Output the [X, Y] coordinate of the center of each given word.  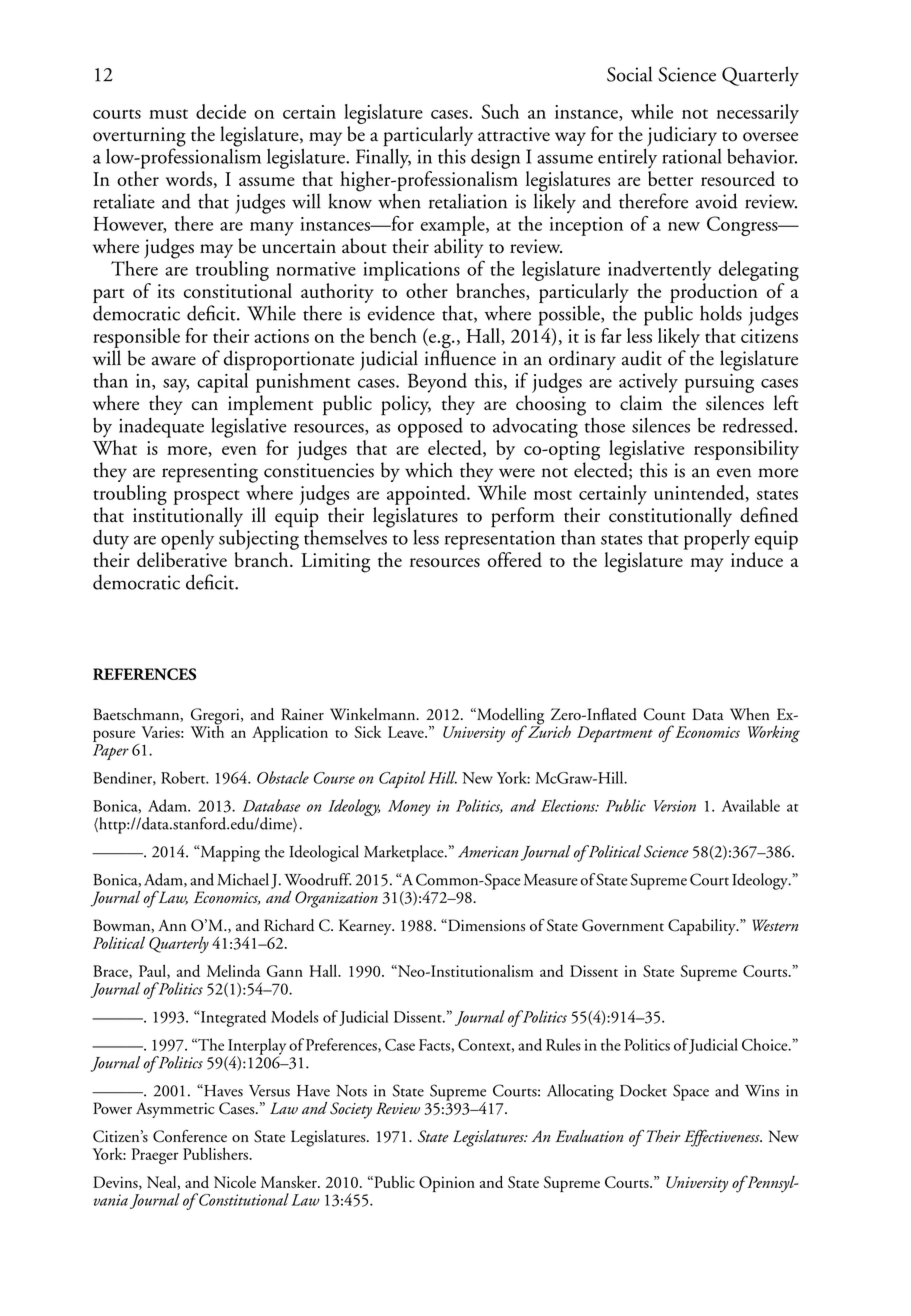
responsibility [746, 450]
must [168, 114]
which [429, 470]
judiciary [681, 137]
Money [409, 808]
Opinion [447, 1184]
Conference [190, 1136]
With [207, 730]
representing [210, 473]
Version [675, 806]
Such [500, 111]
